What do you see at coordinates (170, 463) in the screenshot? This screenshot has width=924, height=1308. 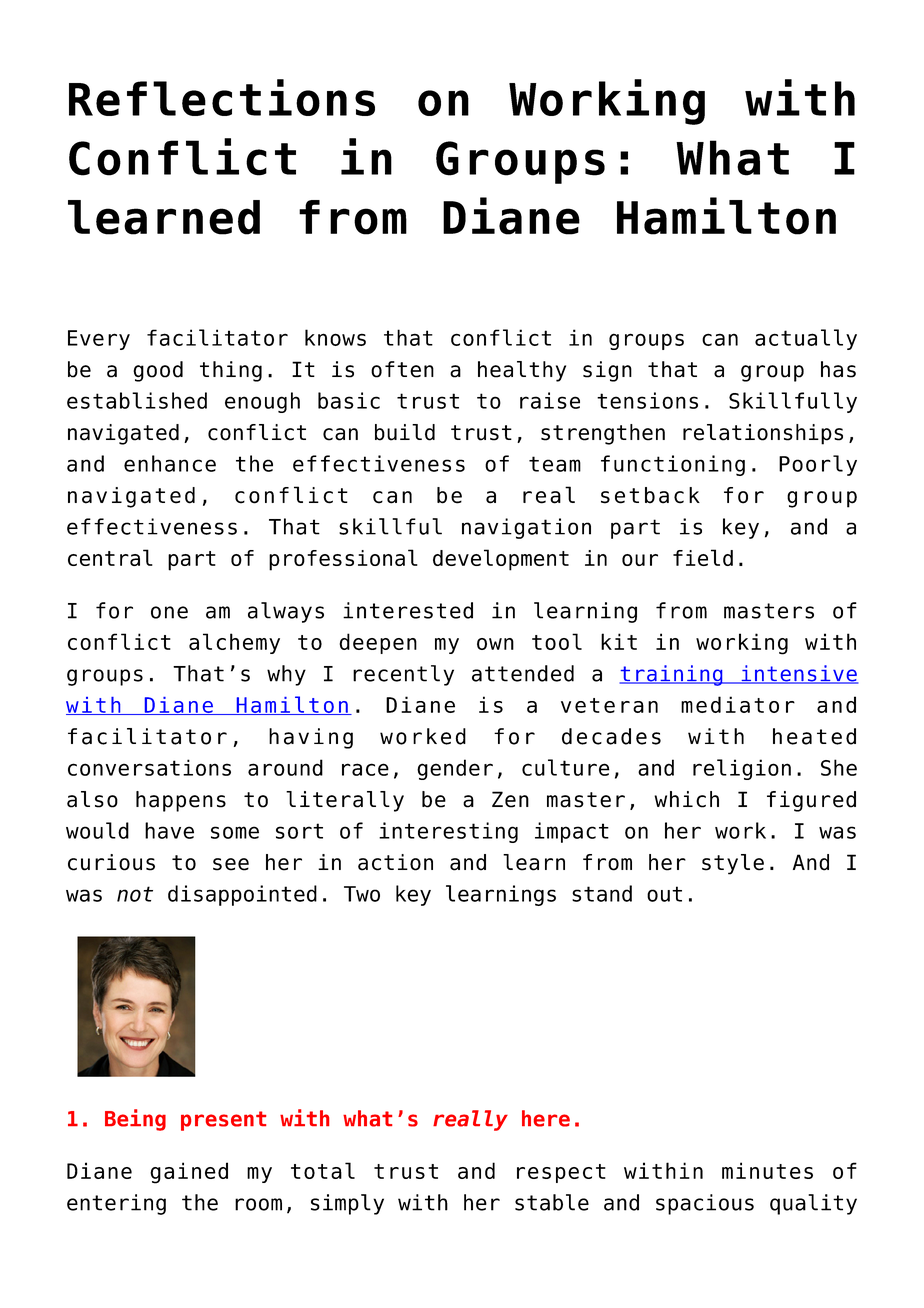 I see `enhance` at bounding box center [170, 463].
